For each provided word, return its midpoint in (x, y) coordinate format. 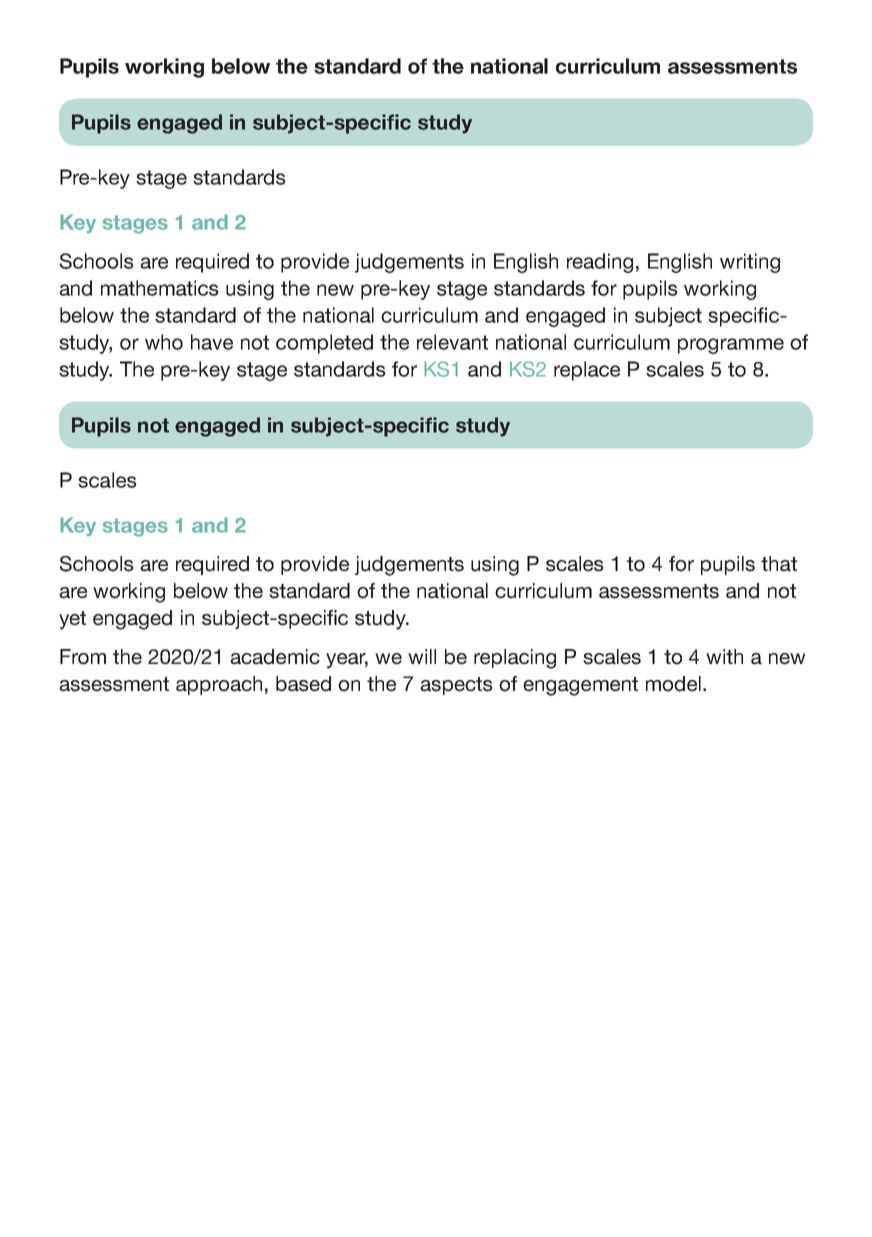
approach (219, 685)
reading (600, 263)
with (724, 656)
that (779, 564)
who (164, 342)
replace (587, 371)
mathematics (160, 288)
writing (750, 263)
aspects (456, 686)
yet (72, 620)
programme (731, 346)
